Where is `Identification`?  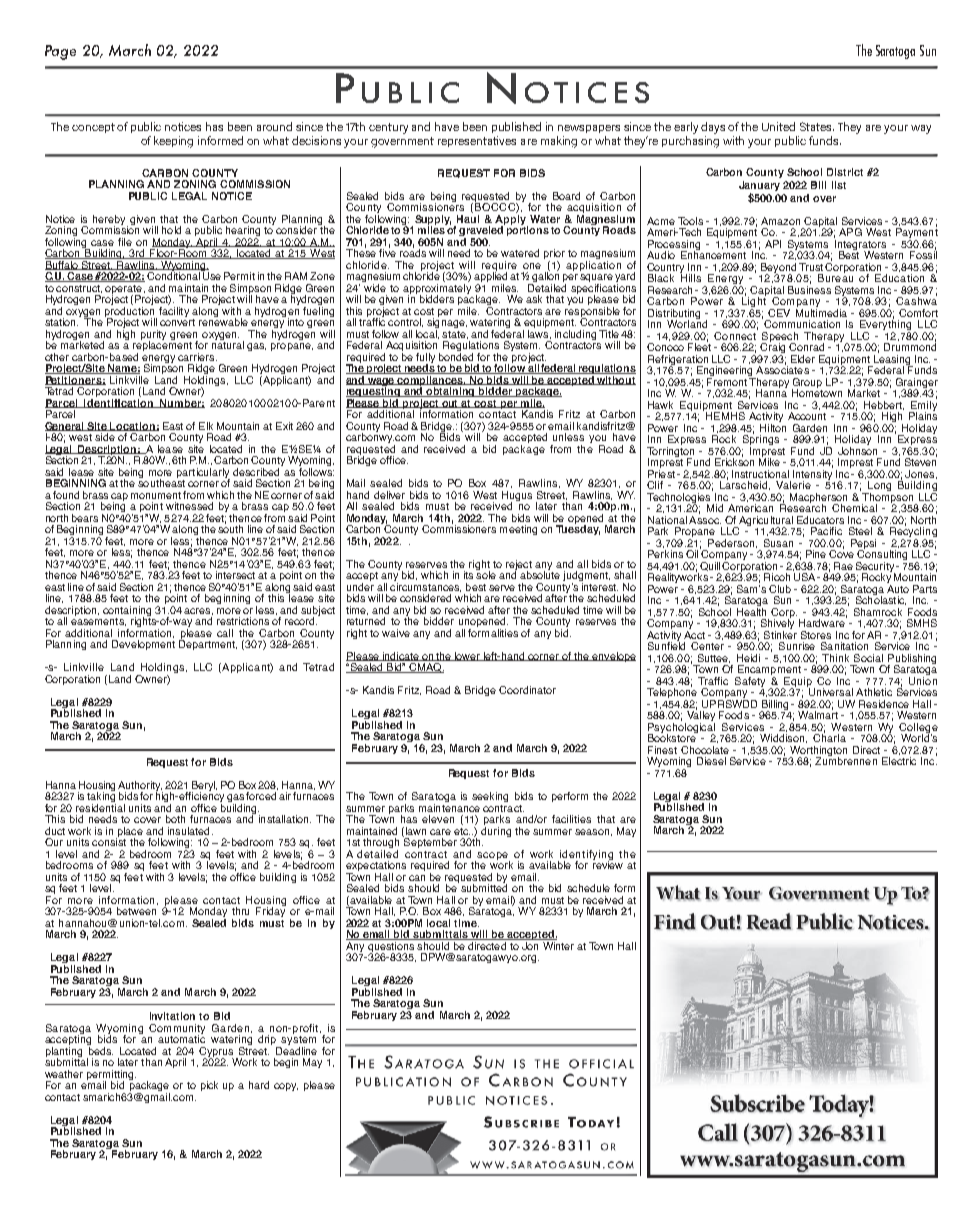 Identification is located at coordinates (119, 402).
